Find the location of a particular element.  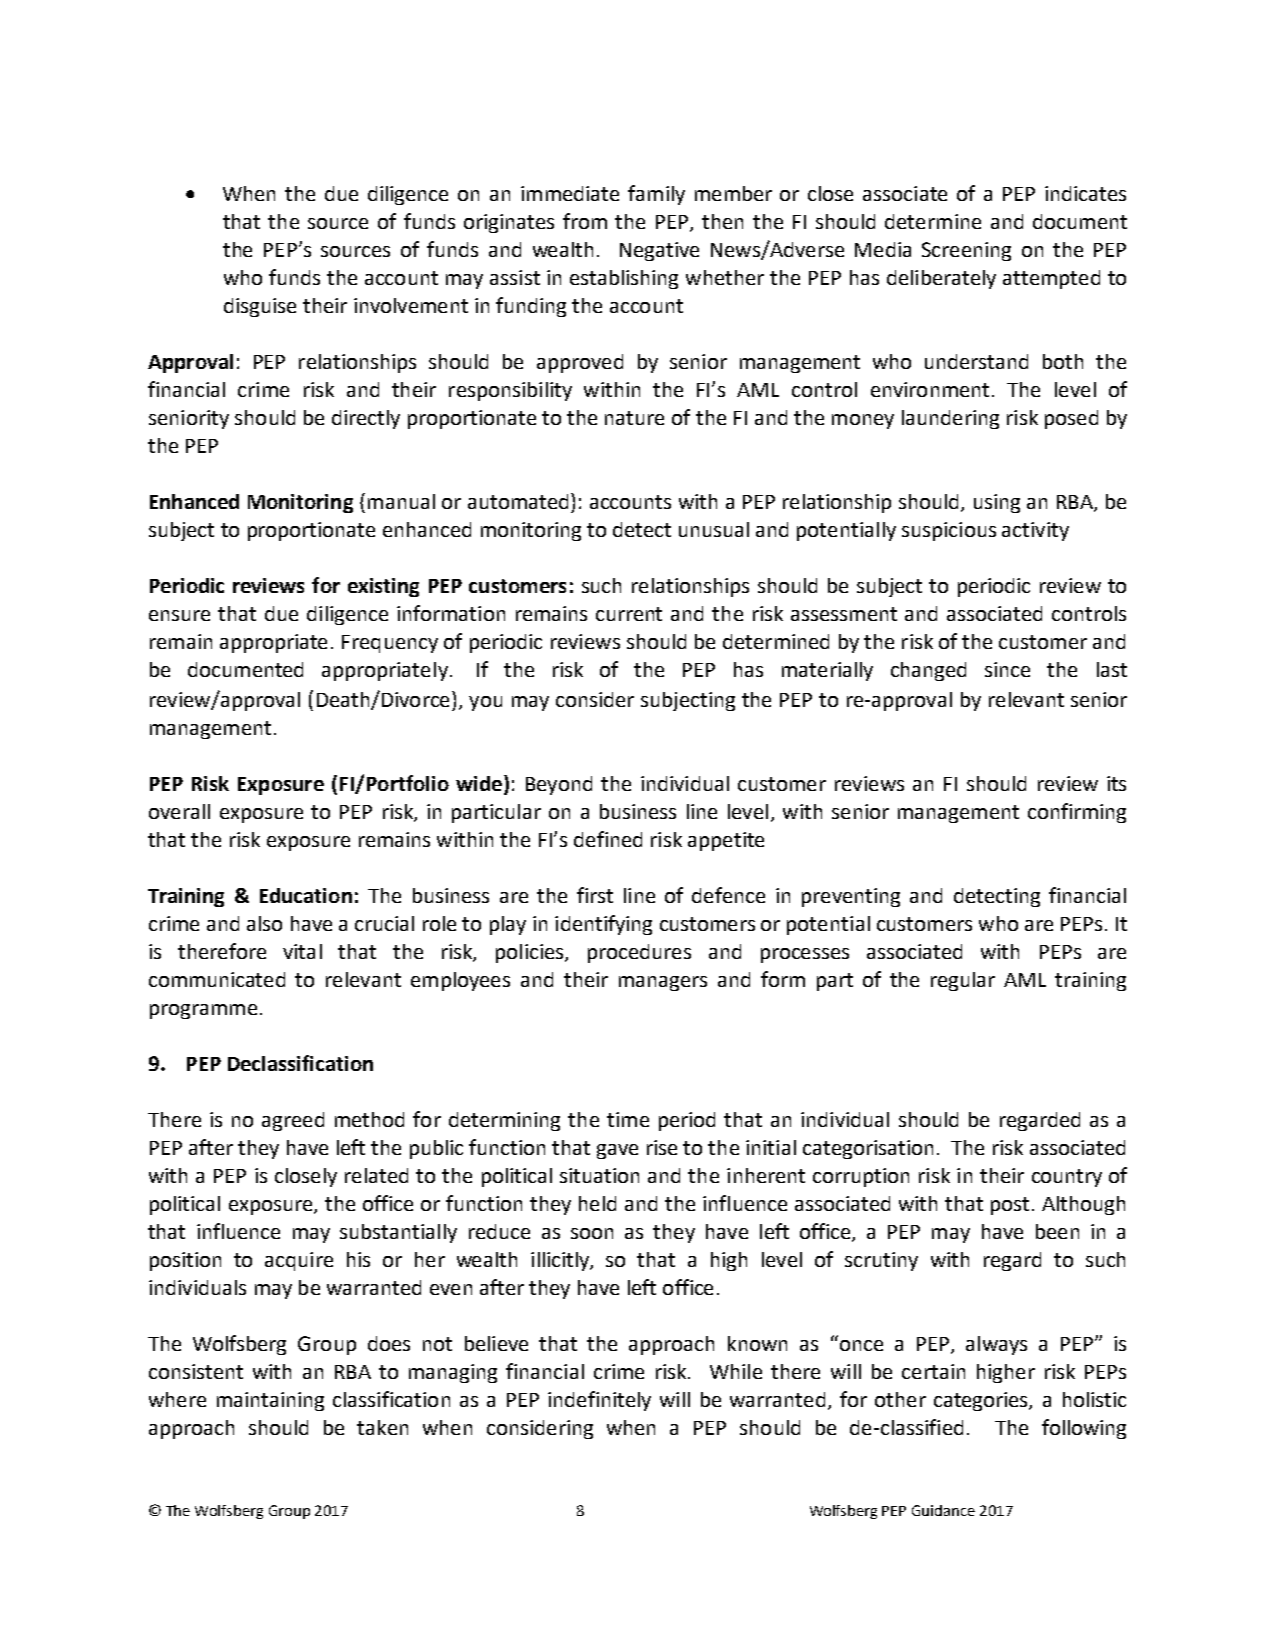

indefinitely is located at coordinates (599, 1401).
